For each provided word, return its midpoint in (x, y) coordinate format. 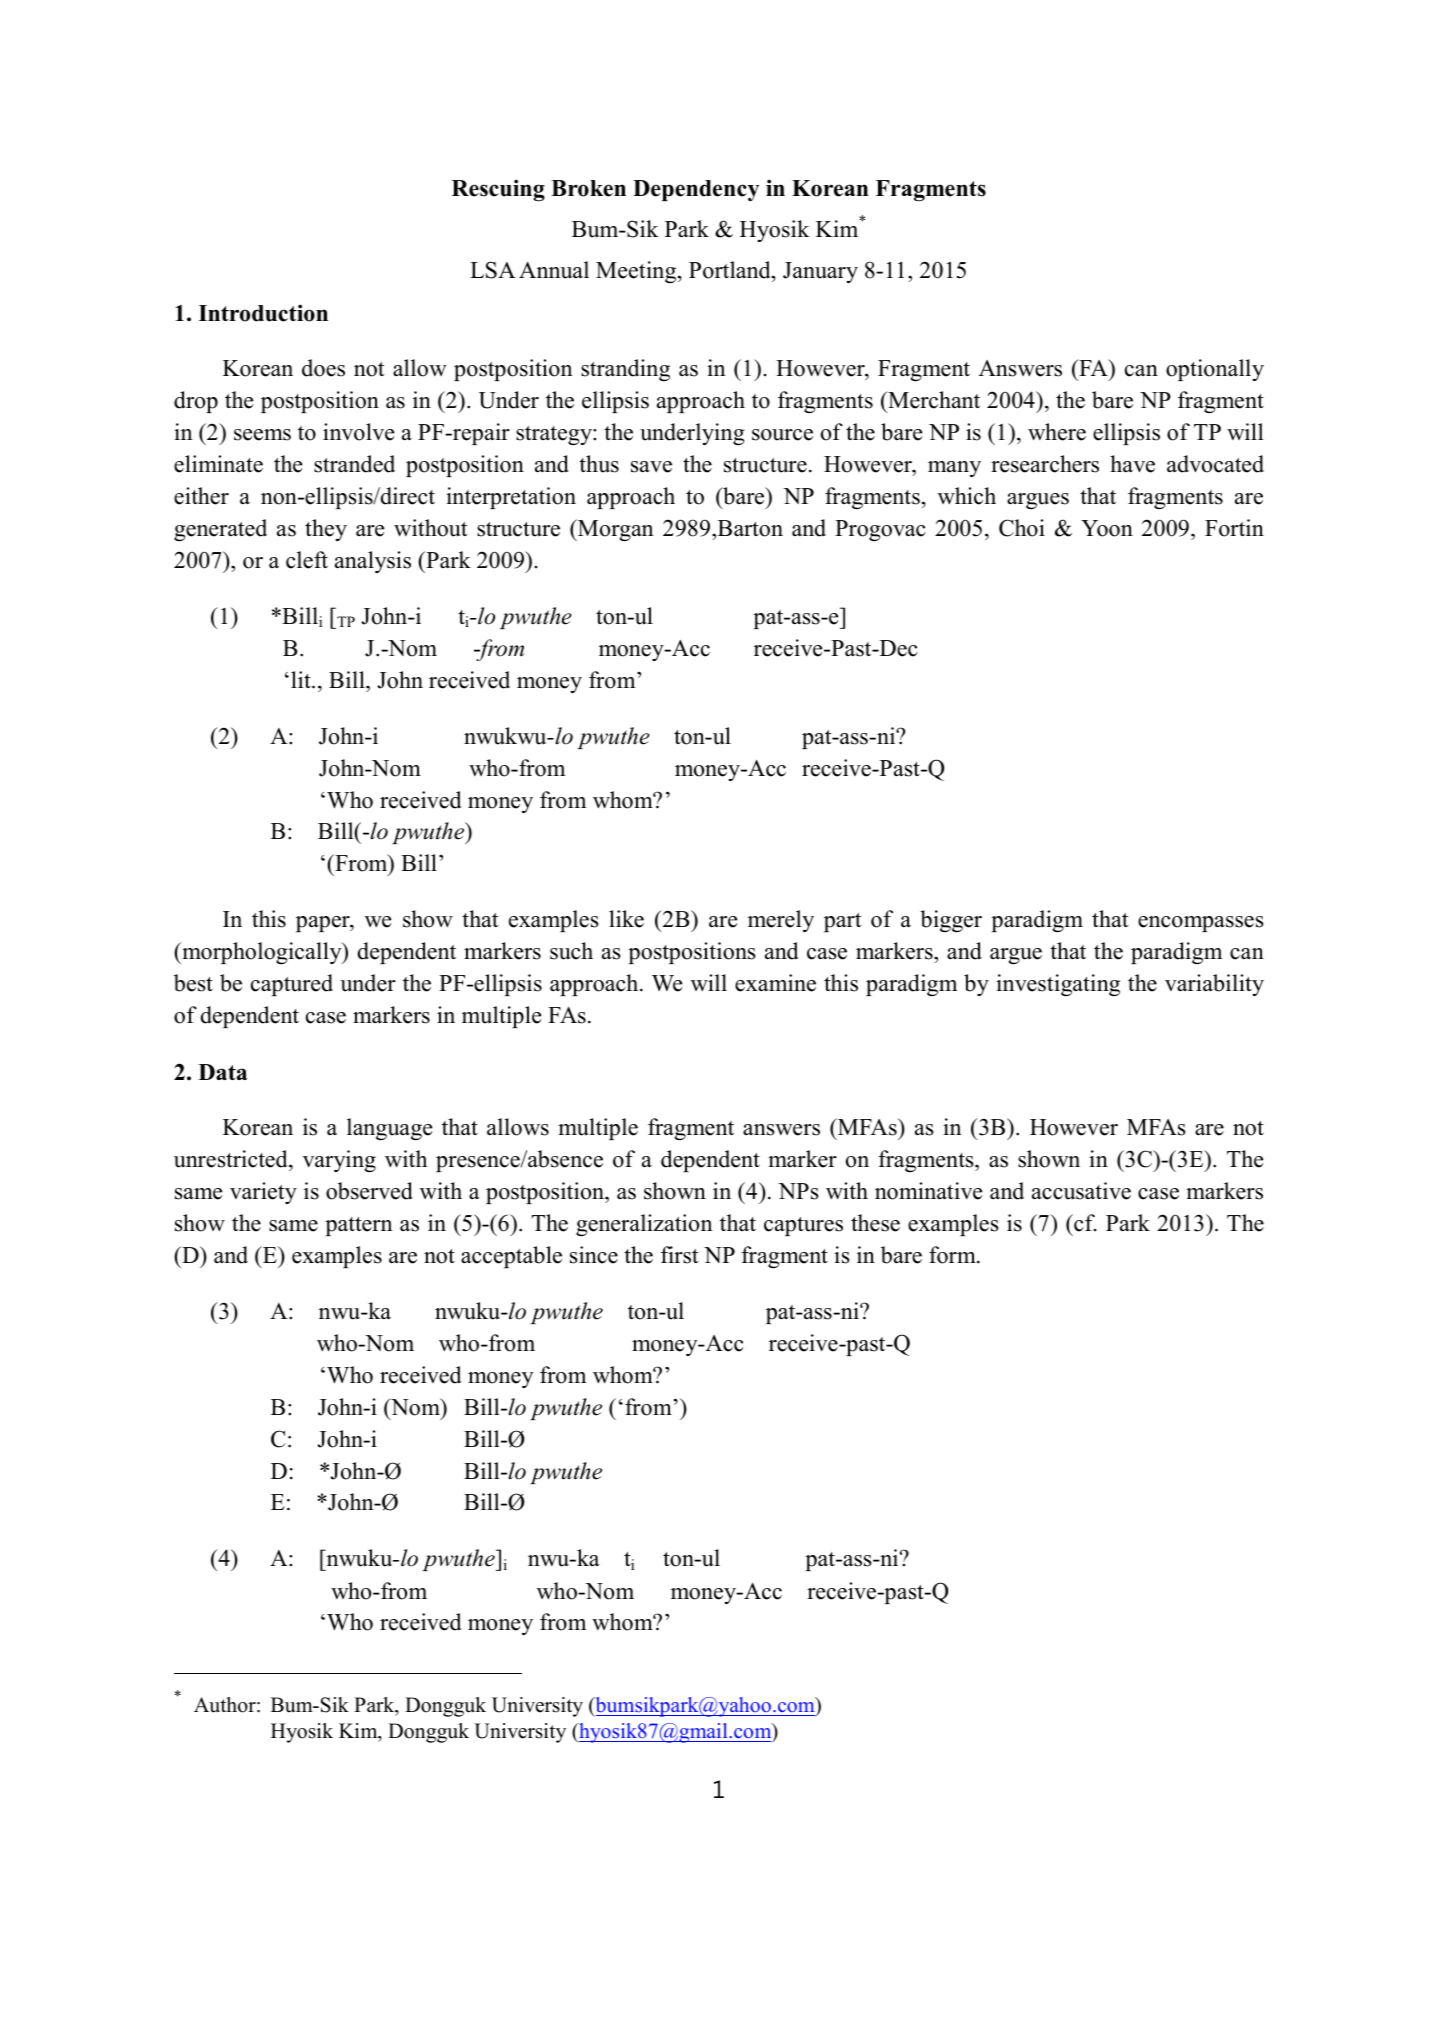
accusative (1081, 1191)
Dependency (696, 190)
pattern (358, 1226)
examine (775, 983)
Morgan (614, 530)
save (651, 467)
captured (292, 985)
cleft (307, 560)
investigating (1058, 985)
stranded (354, 464)
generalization (644, 1225)
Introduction (263, 313)
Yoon (1107, 528)
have (1132, 464)
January (820, 272)
